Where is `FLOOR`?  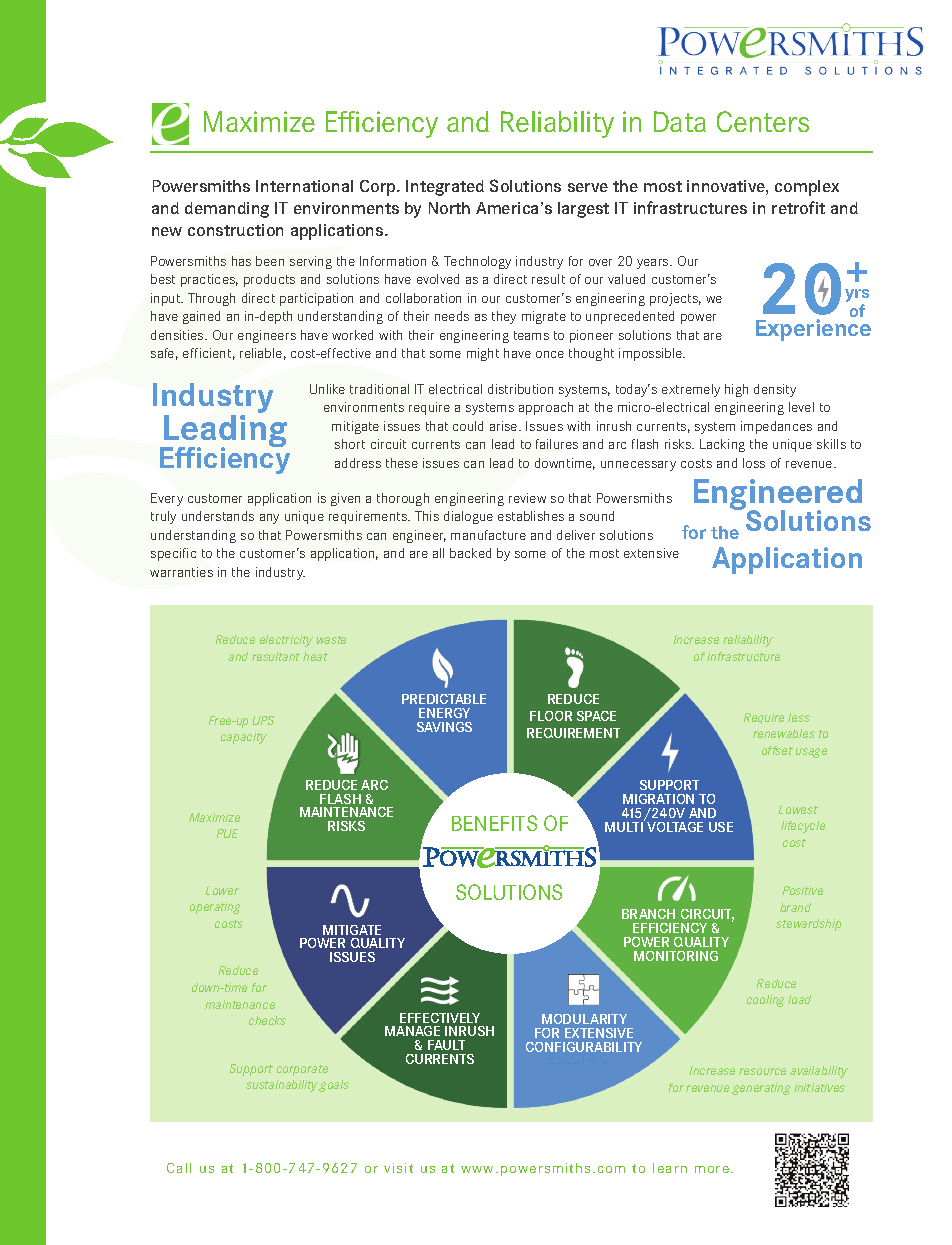 FLOOR is located at coordinates (551, 716).
